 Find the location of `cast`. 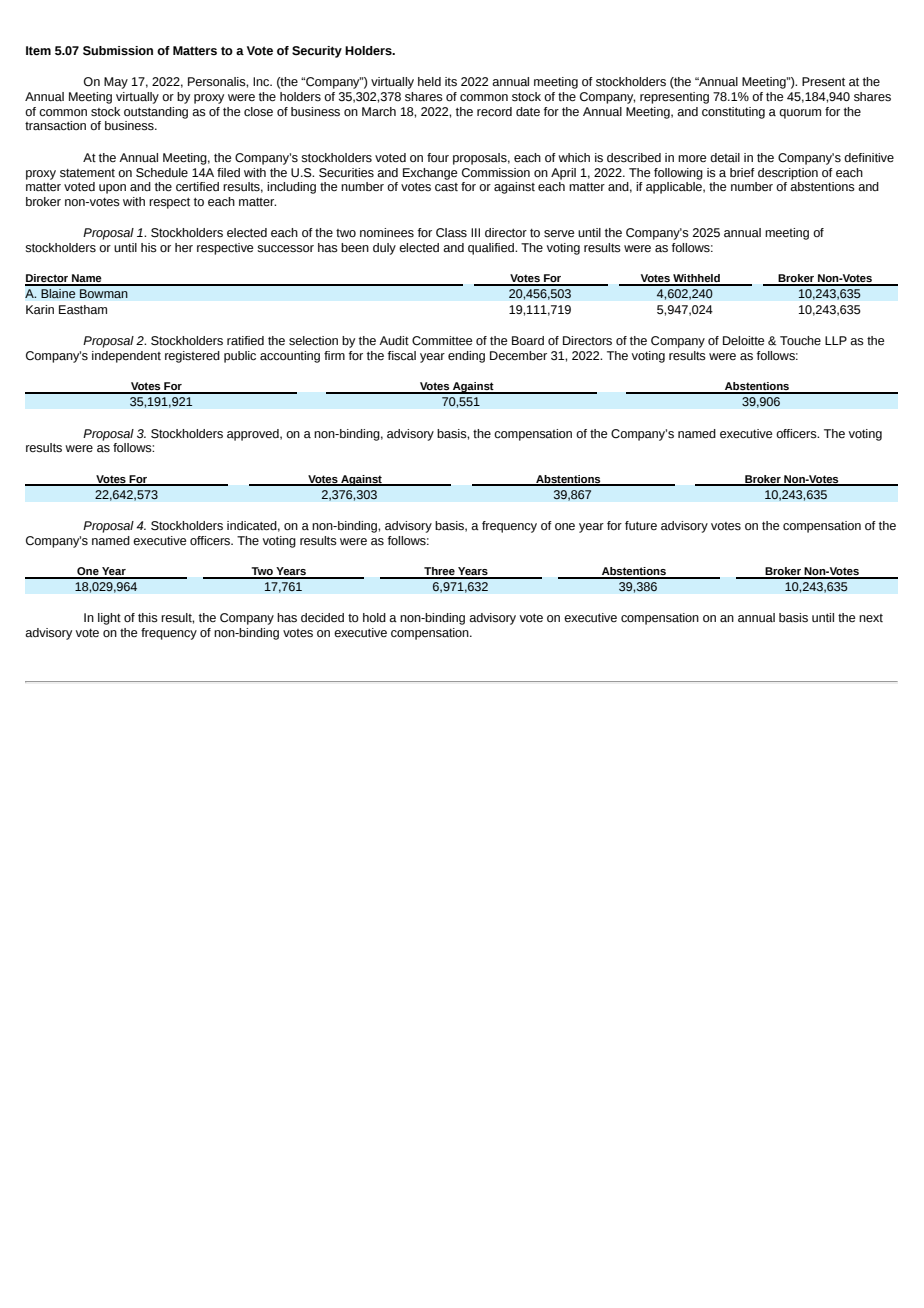

cast is located at coordinates (446, 187).
